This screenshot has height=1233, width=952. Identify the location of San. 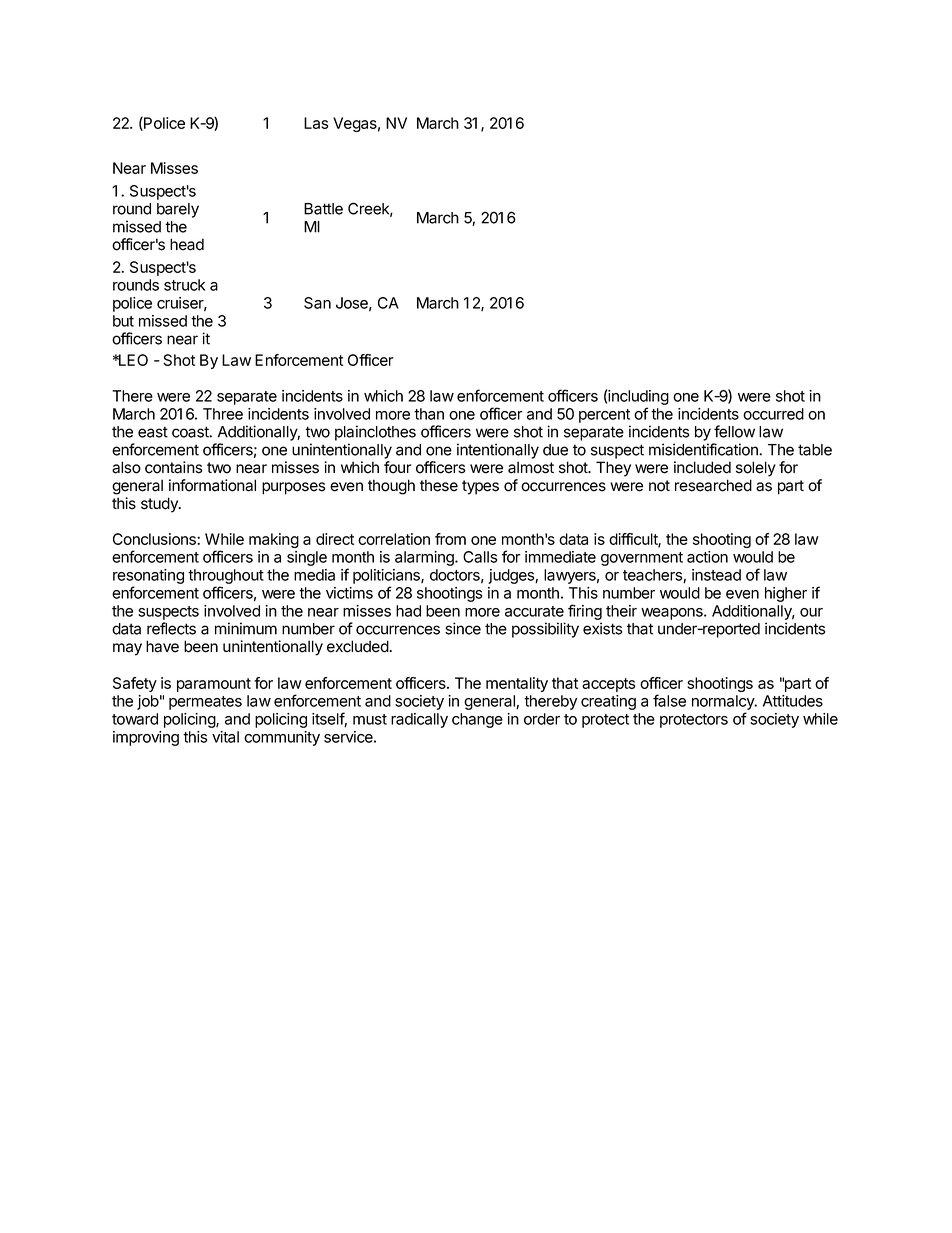
(317, 303).
